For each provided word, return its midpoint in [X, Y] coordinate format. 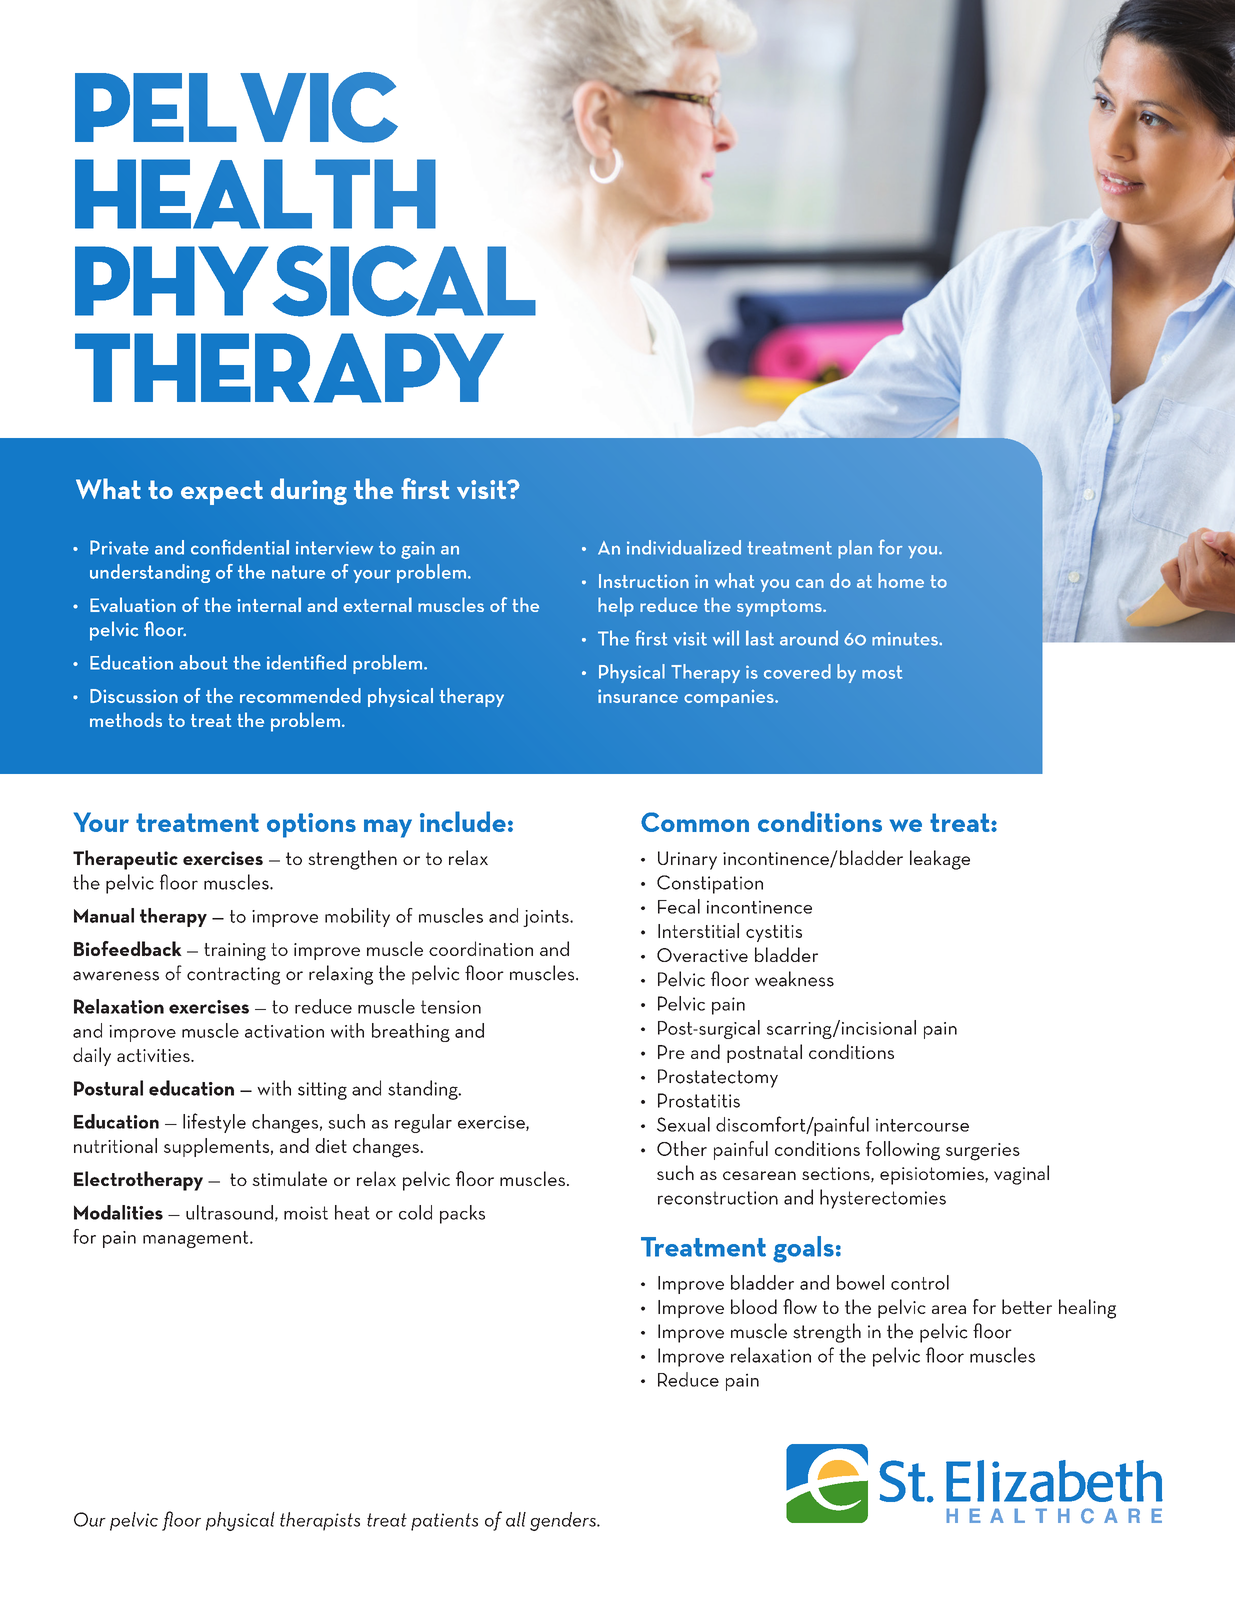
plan [855, 549]
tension [451, 1007]
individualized [684, 547]
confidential [240, 547]
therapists [320, 1521]
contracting [233, 976]
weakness [794, 979]
